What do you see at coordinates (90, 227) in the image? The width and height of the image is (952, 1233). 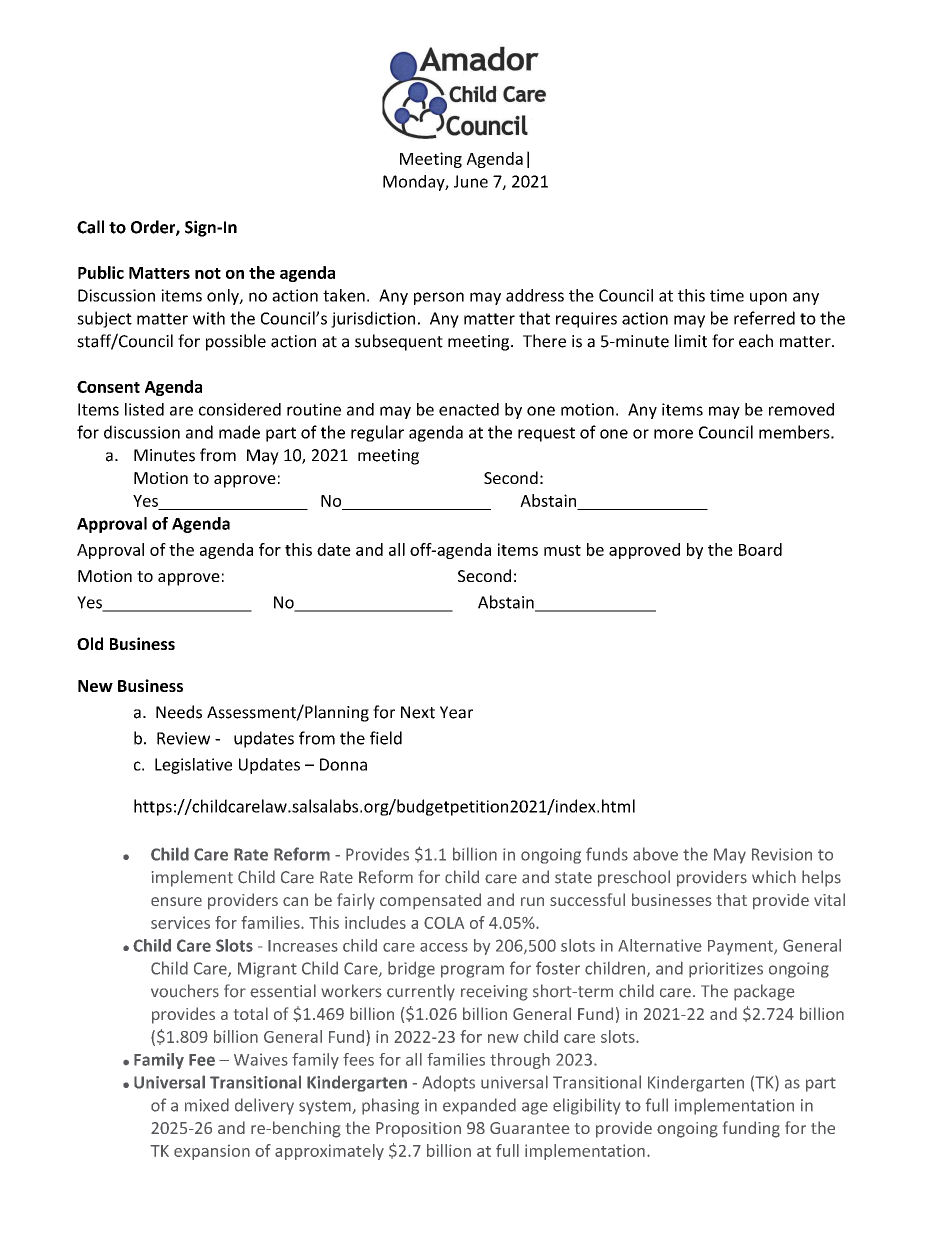 I see `Call` at bounding box center [90, 227].
